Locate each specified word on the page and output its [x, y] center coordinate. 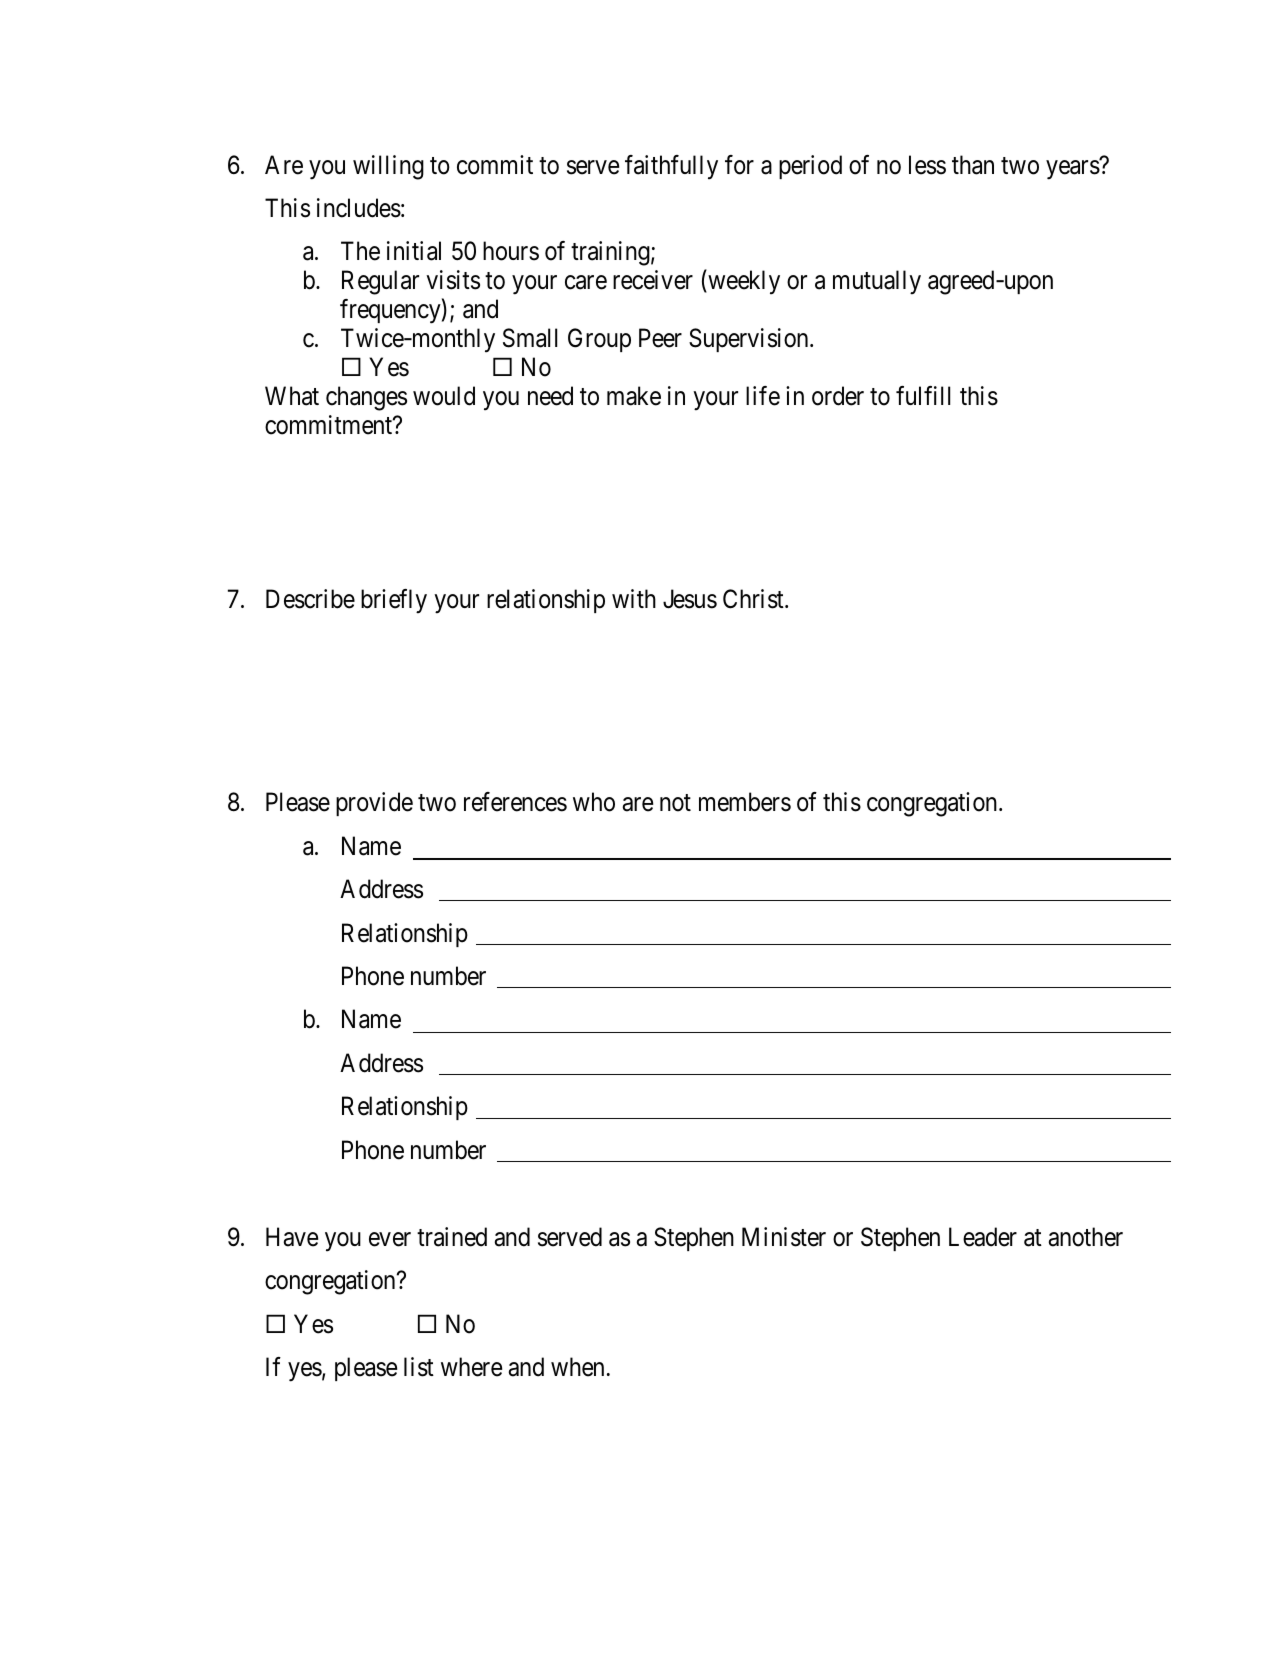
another [1085, 1237]
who [594, 802]
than [973, 165]
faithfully [671, 167]
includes [359, 208]
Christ [754, 599]
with [634, 598]
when [577, 1367]
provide [374, 804]
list [419, 1367]
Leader [983, 1237]
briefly [394, 601]
